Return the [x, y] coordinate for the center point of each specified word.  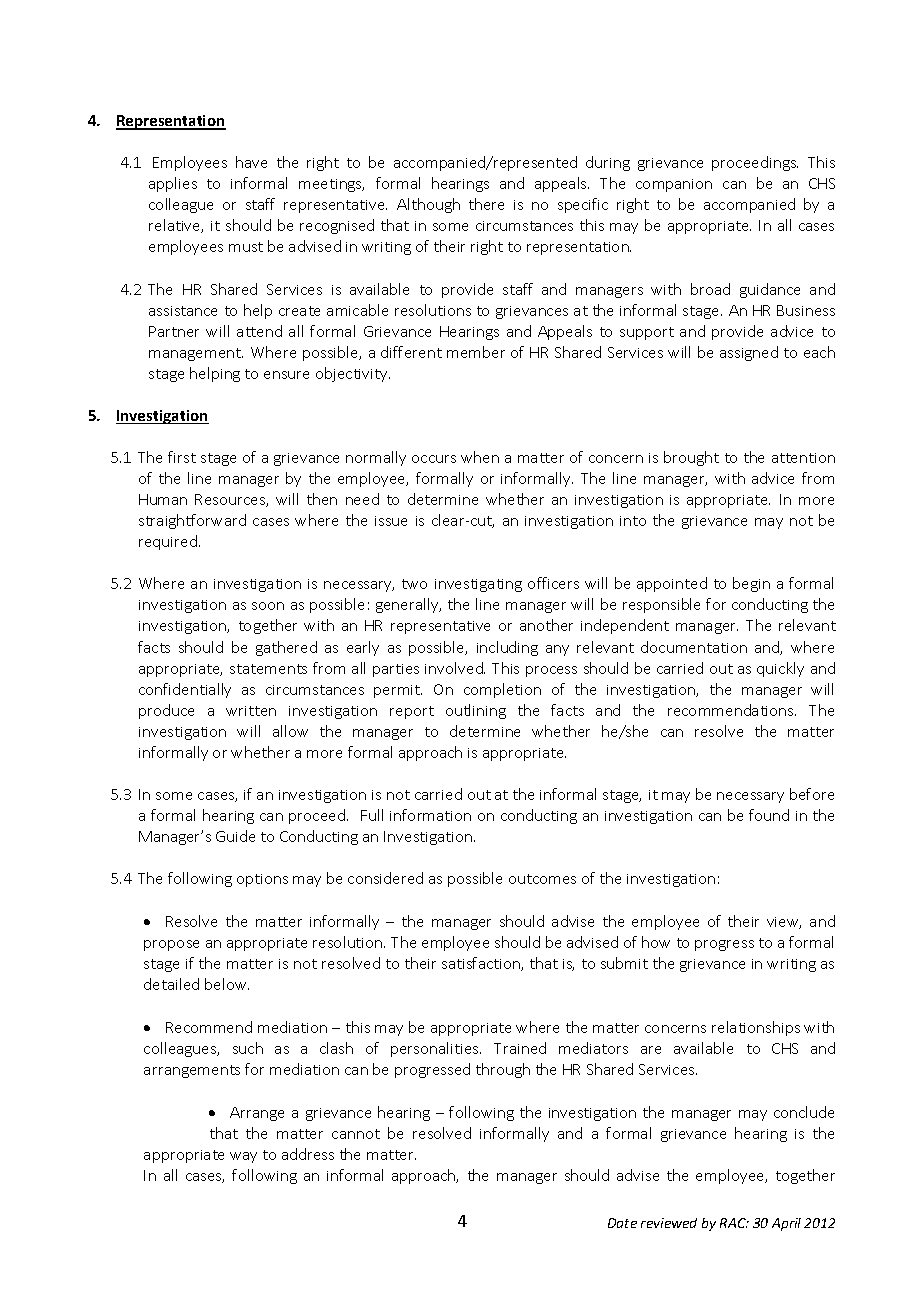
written [251, 711]
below [227, 984]
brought [691, 458]
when [480, 457]
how [656, 942]
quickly [780, 669]
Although [428, 205]
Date [622, 1223]
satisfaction [482, 964]
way [243, 1157]
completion [502, 690]
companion [674, 185]
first [182, 457]
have [251, 162]
